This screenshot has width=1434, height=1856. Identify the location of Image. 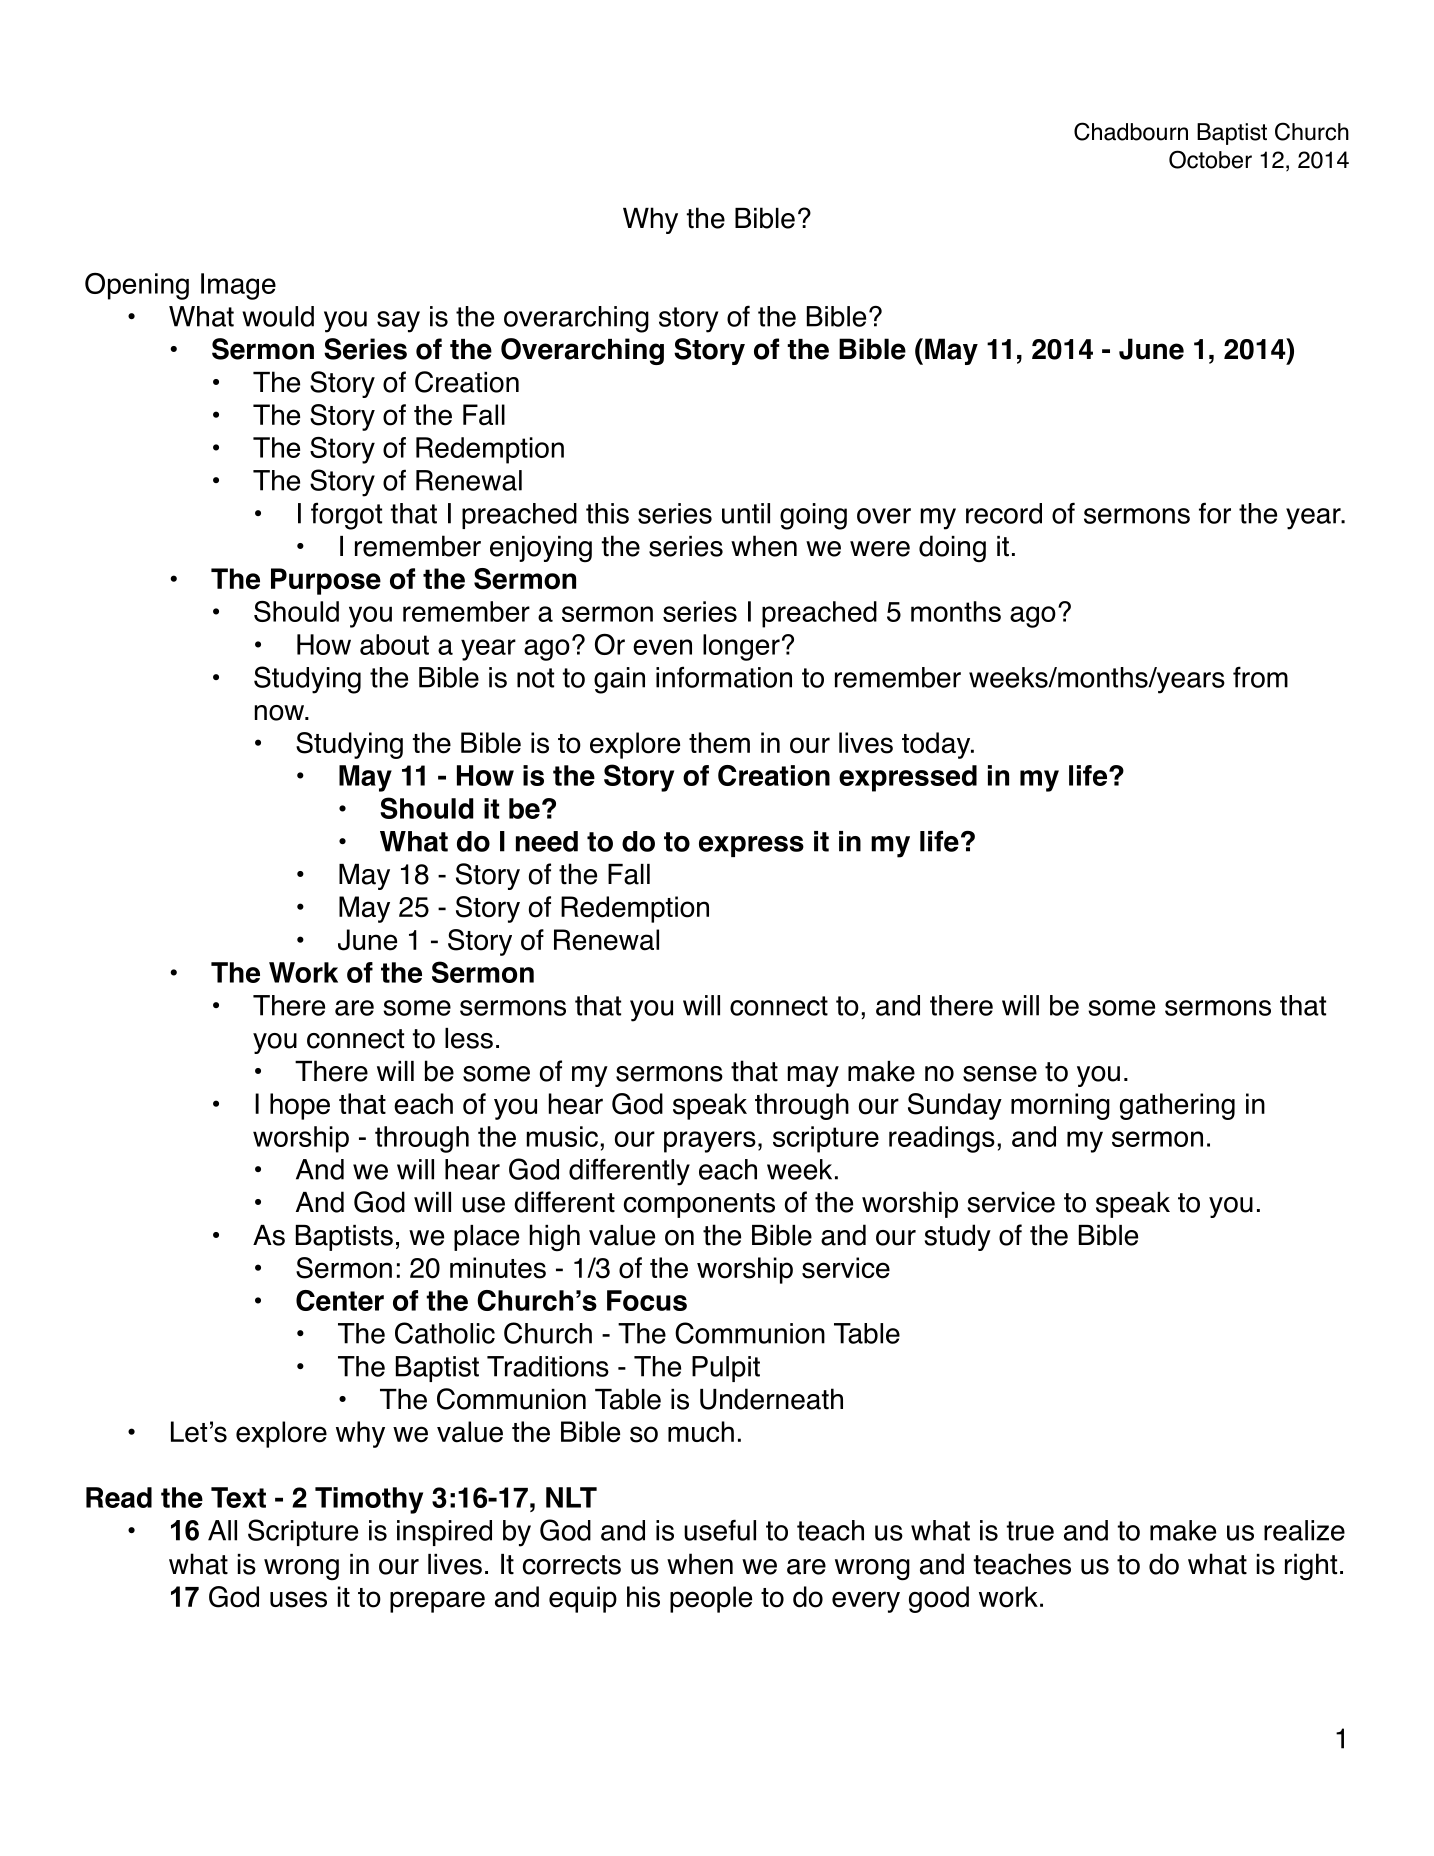
(238, 286).
